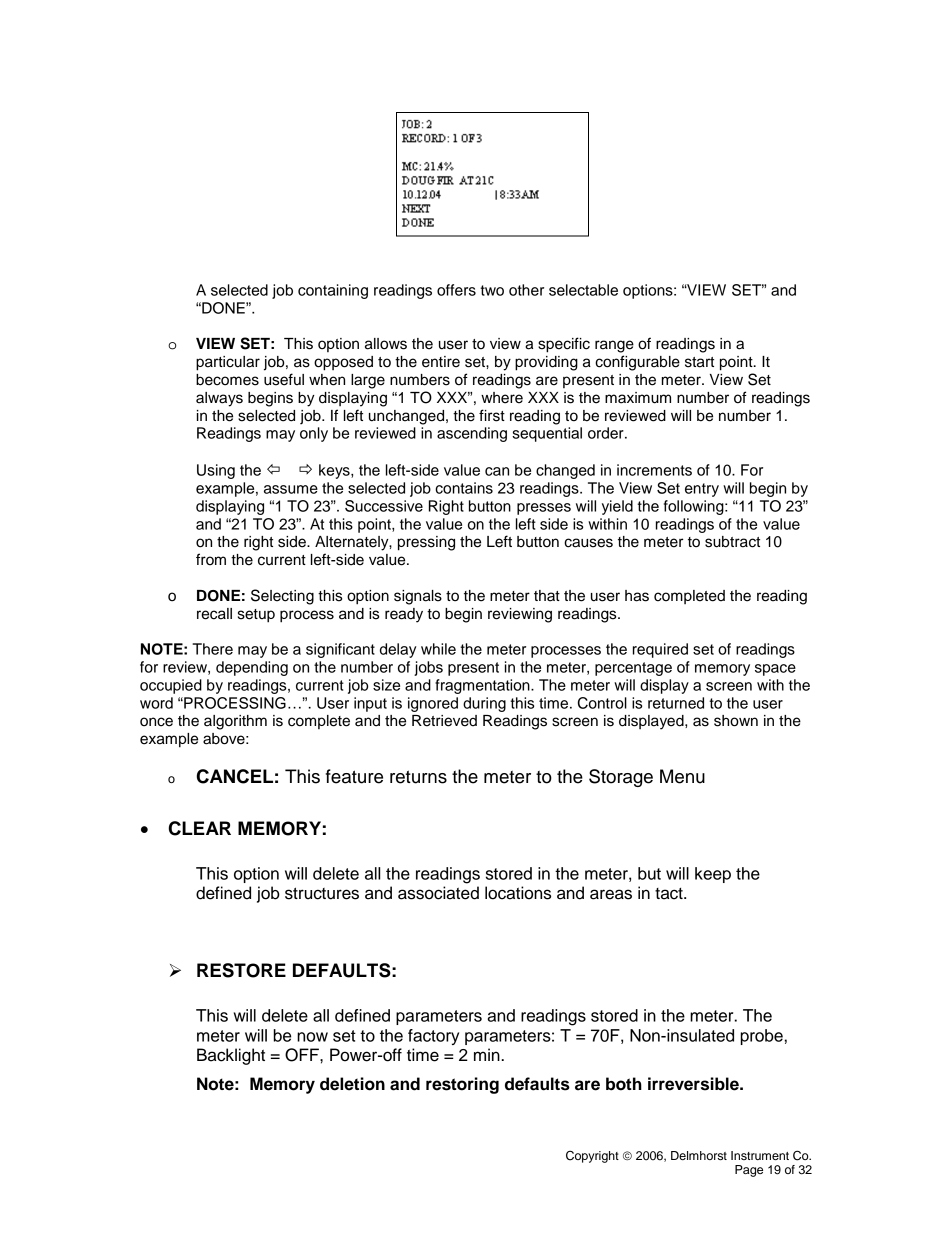  Describe the element at coordinates (444, 721) in the page. I see `Retrieved` at that location.
